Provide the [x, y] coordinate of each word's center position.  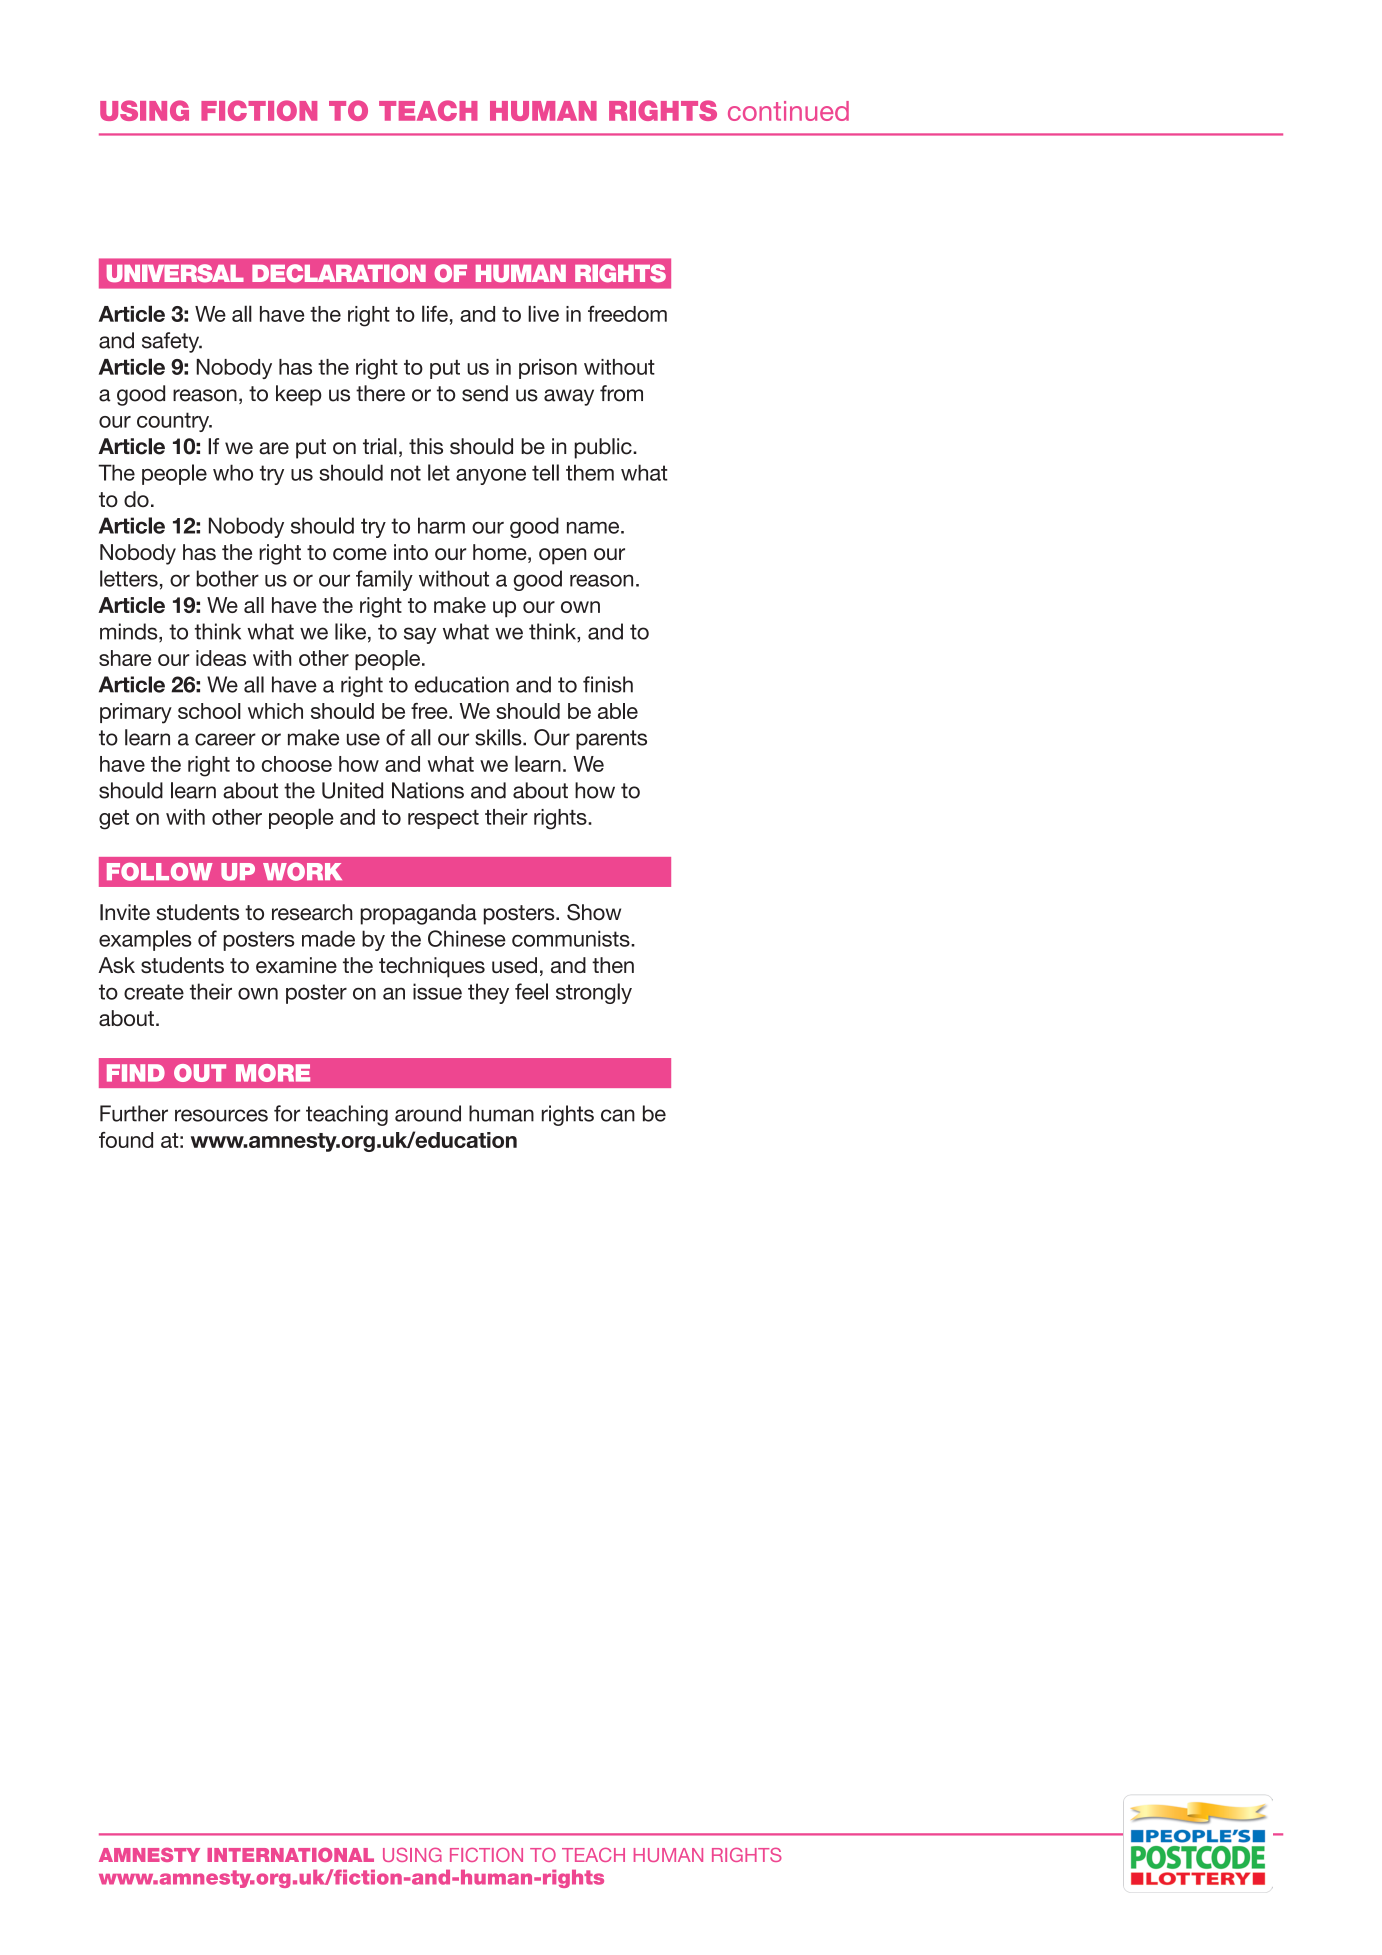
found [126, 1140]
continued [788, 111]
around [428, 1113]
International [290, 1855]
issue [437, 991]
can [618, 1115]
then [613, 965]
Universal [175, 273]
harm [441, 525]
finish [608, 684]
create [154, 992]
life [435, 313]
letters [129, 578]
